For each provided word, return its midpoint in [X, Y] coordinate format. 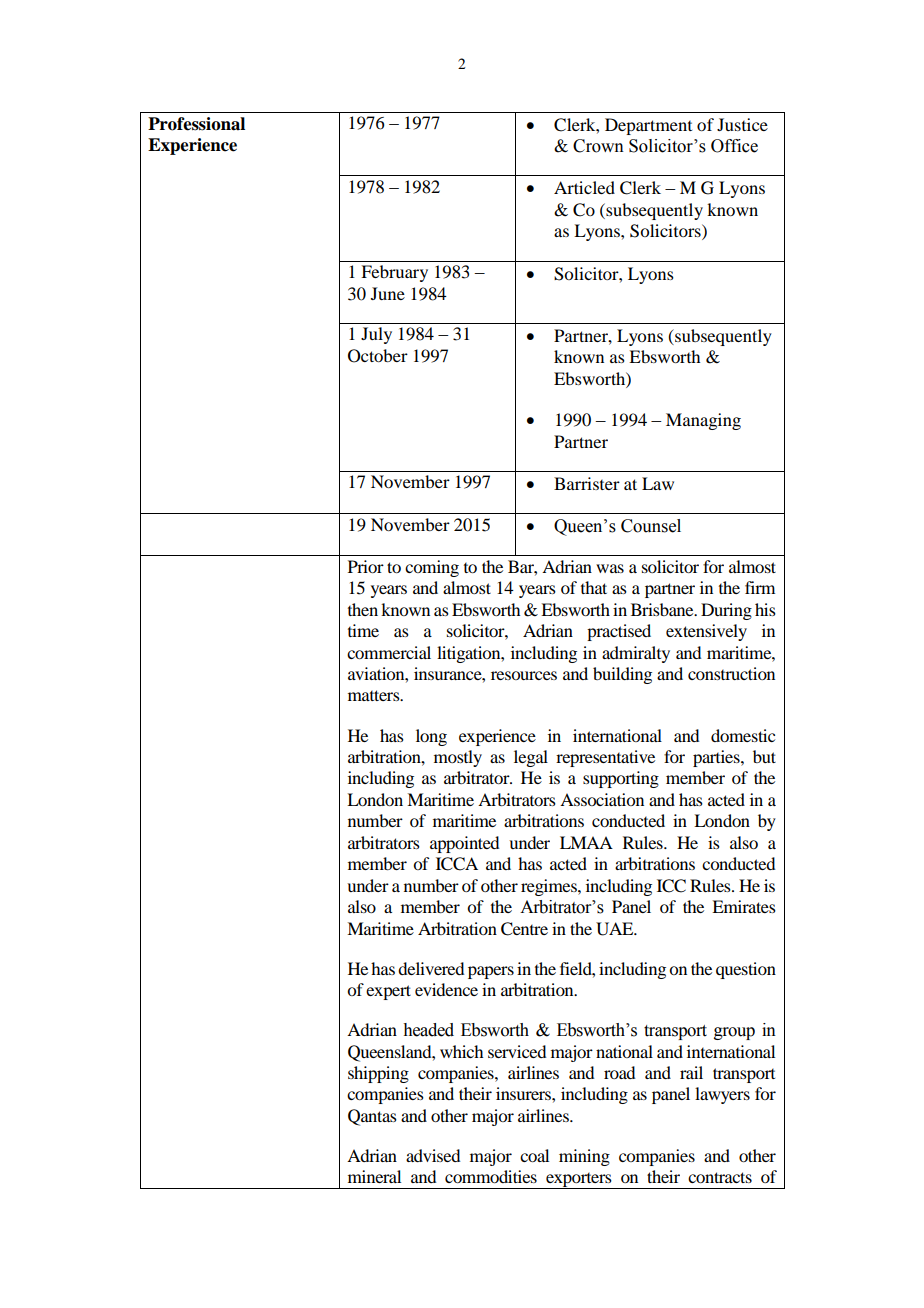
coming [432, 568]
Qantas [372, 1117]
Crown [598, 146]
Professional [196, 124]
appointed [464, 844]
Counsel [651, 526]
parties [717, 758]
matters [375, 695]
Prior [366, 566]
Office [734, 146]
